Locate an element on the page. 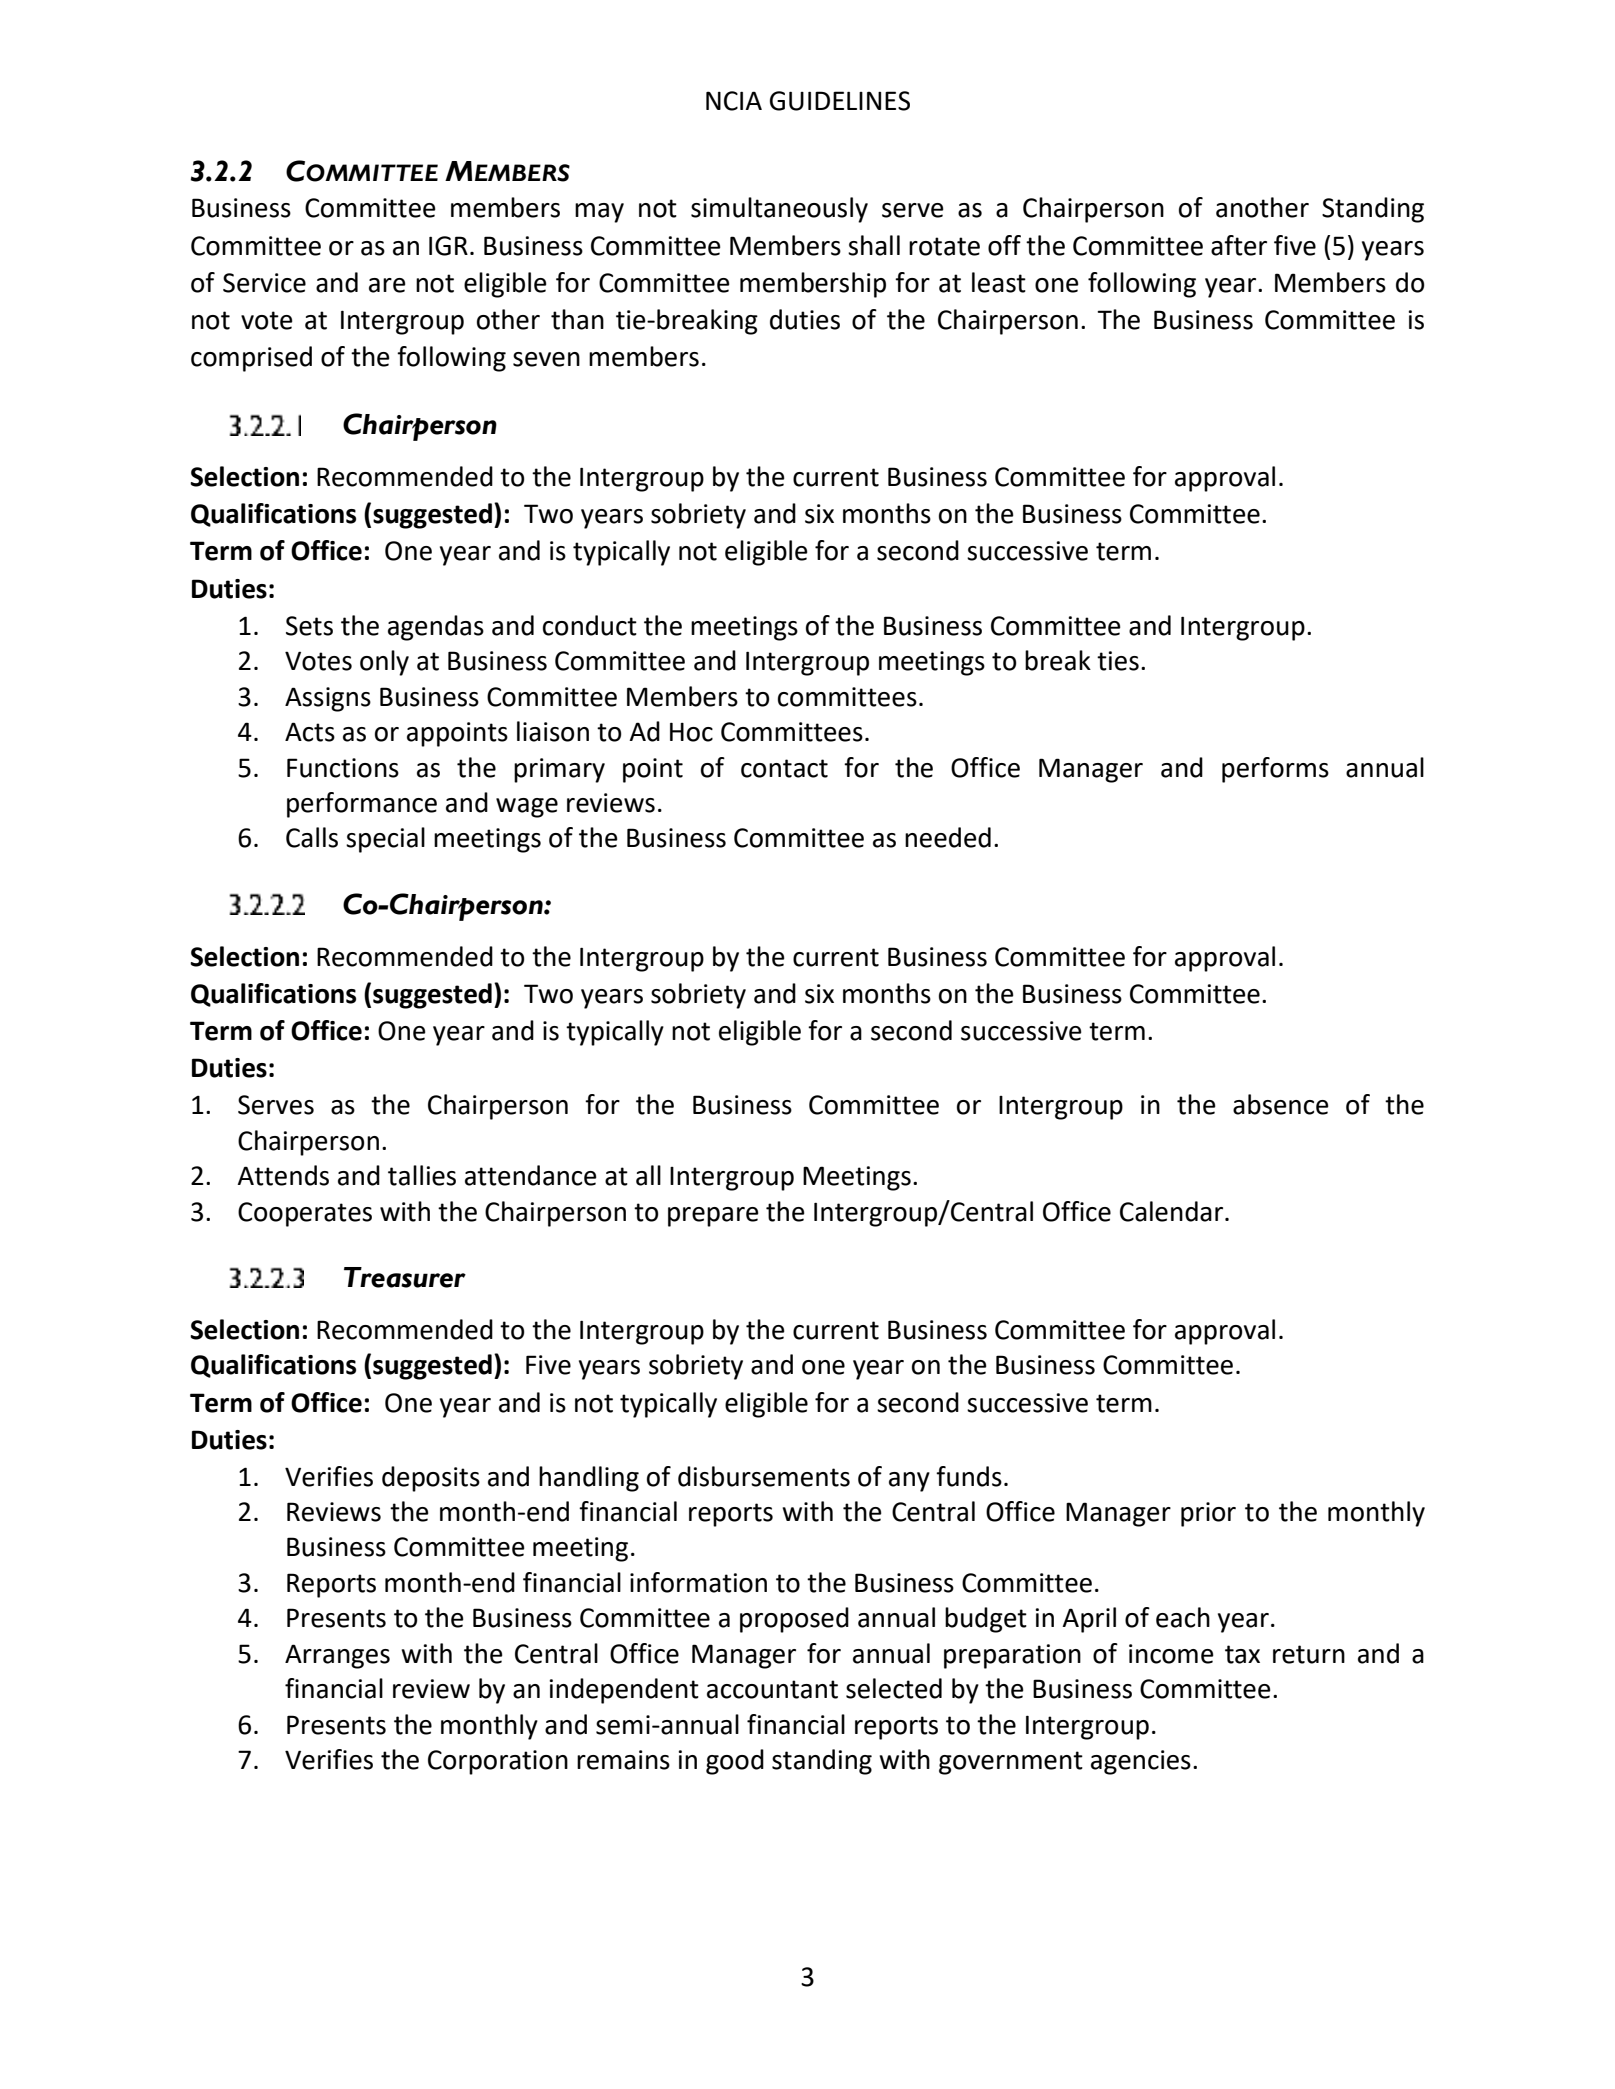 The image size is (1615, 2089). prior is located at coordinates (1208, 1514).
